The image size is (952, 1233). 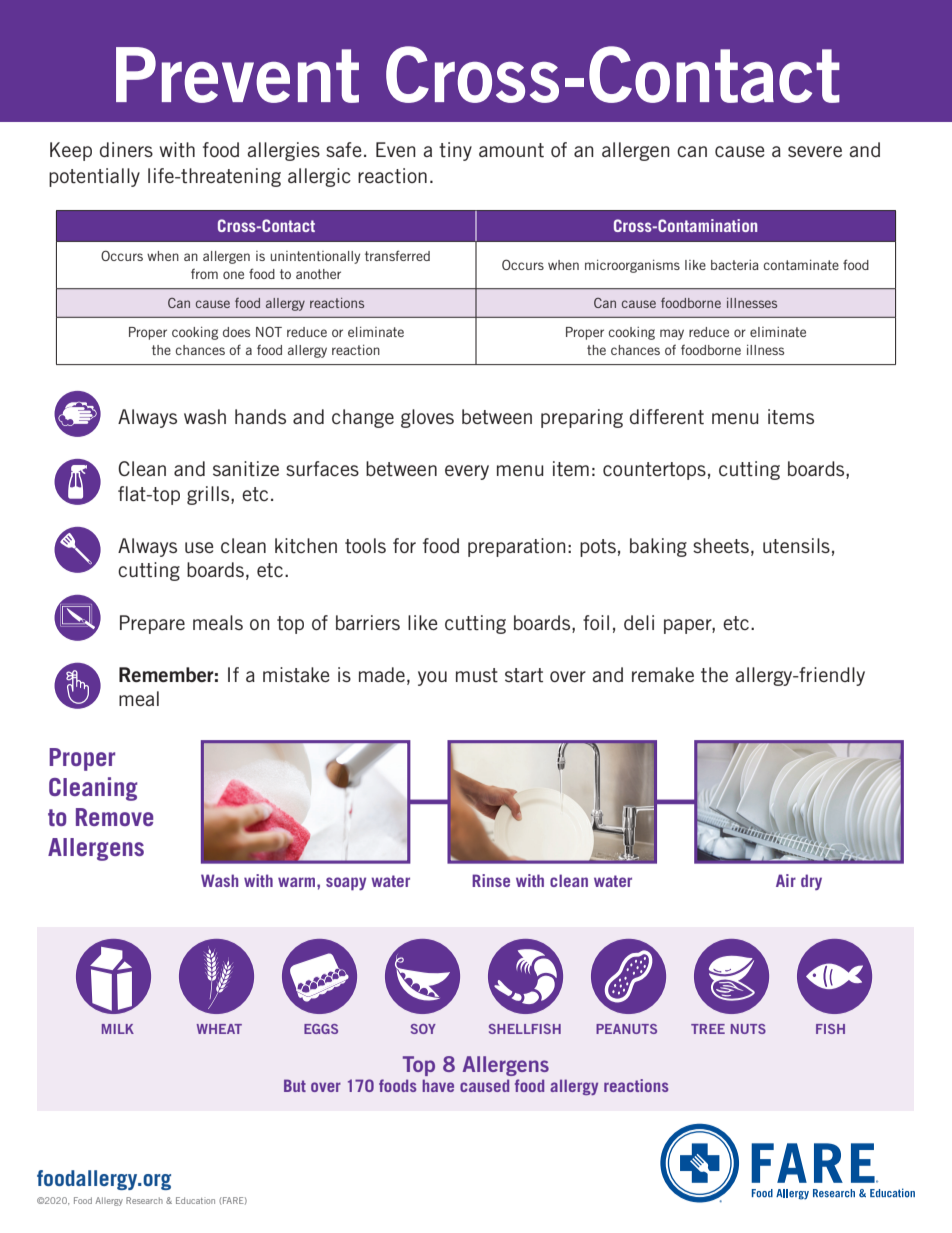 What do you see at coordinates (152, 624) in the document?
I see `Prepare` at bounding box center [152, 624].
